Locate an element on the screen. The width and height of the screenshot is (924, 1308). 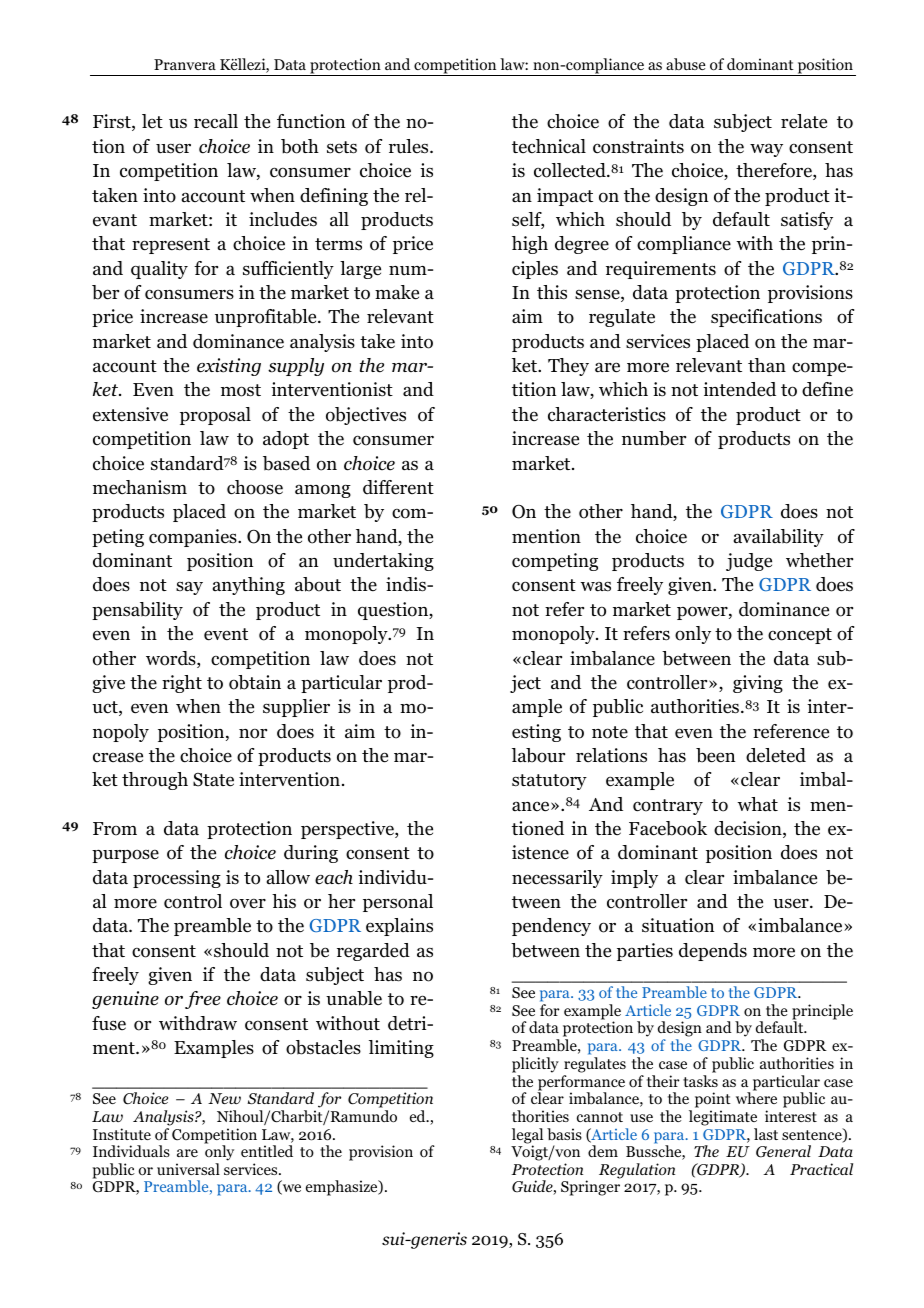
undertaking is located at coordinates (383, 562).
